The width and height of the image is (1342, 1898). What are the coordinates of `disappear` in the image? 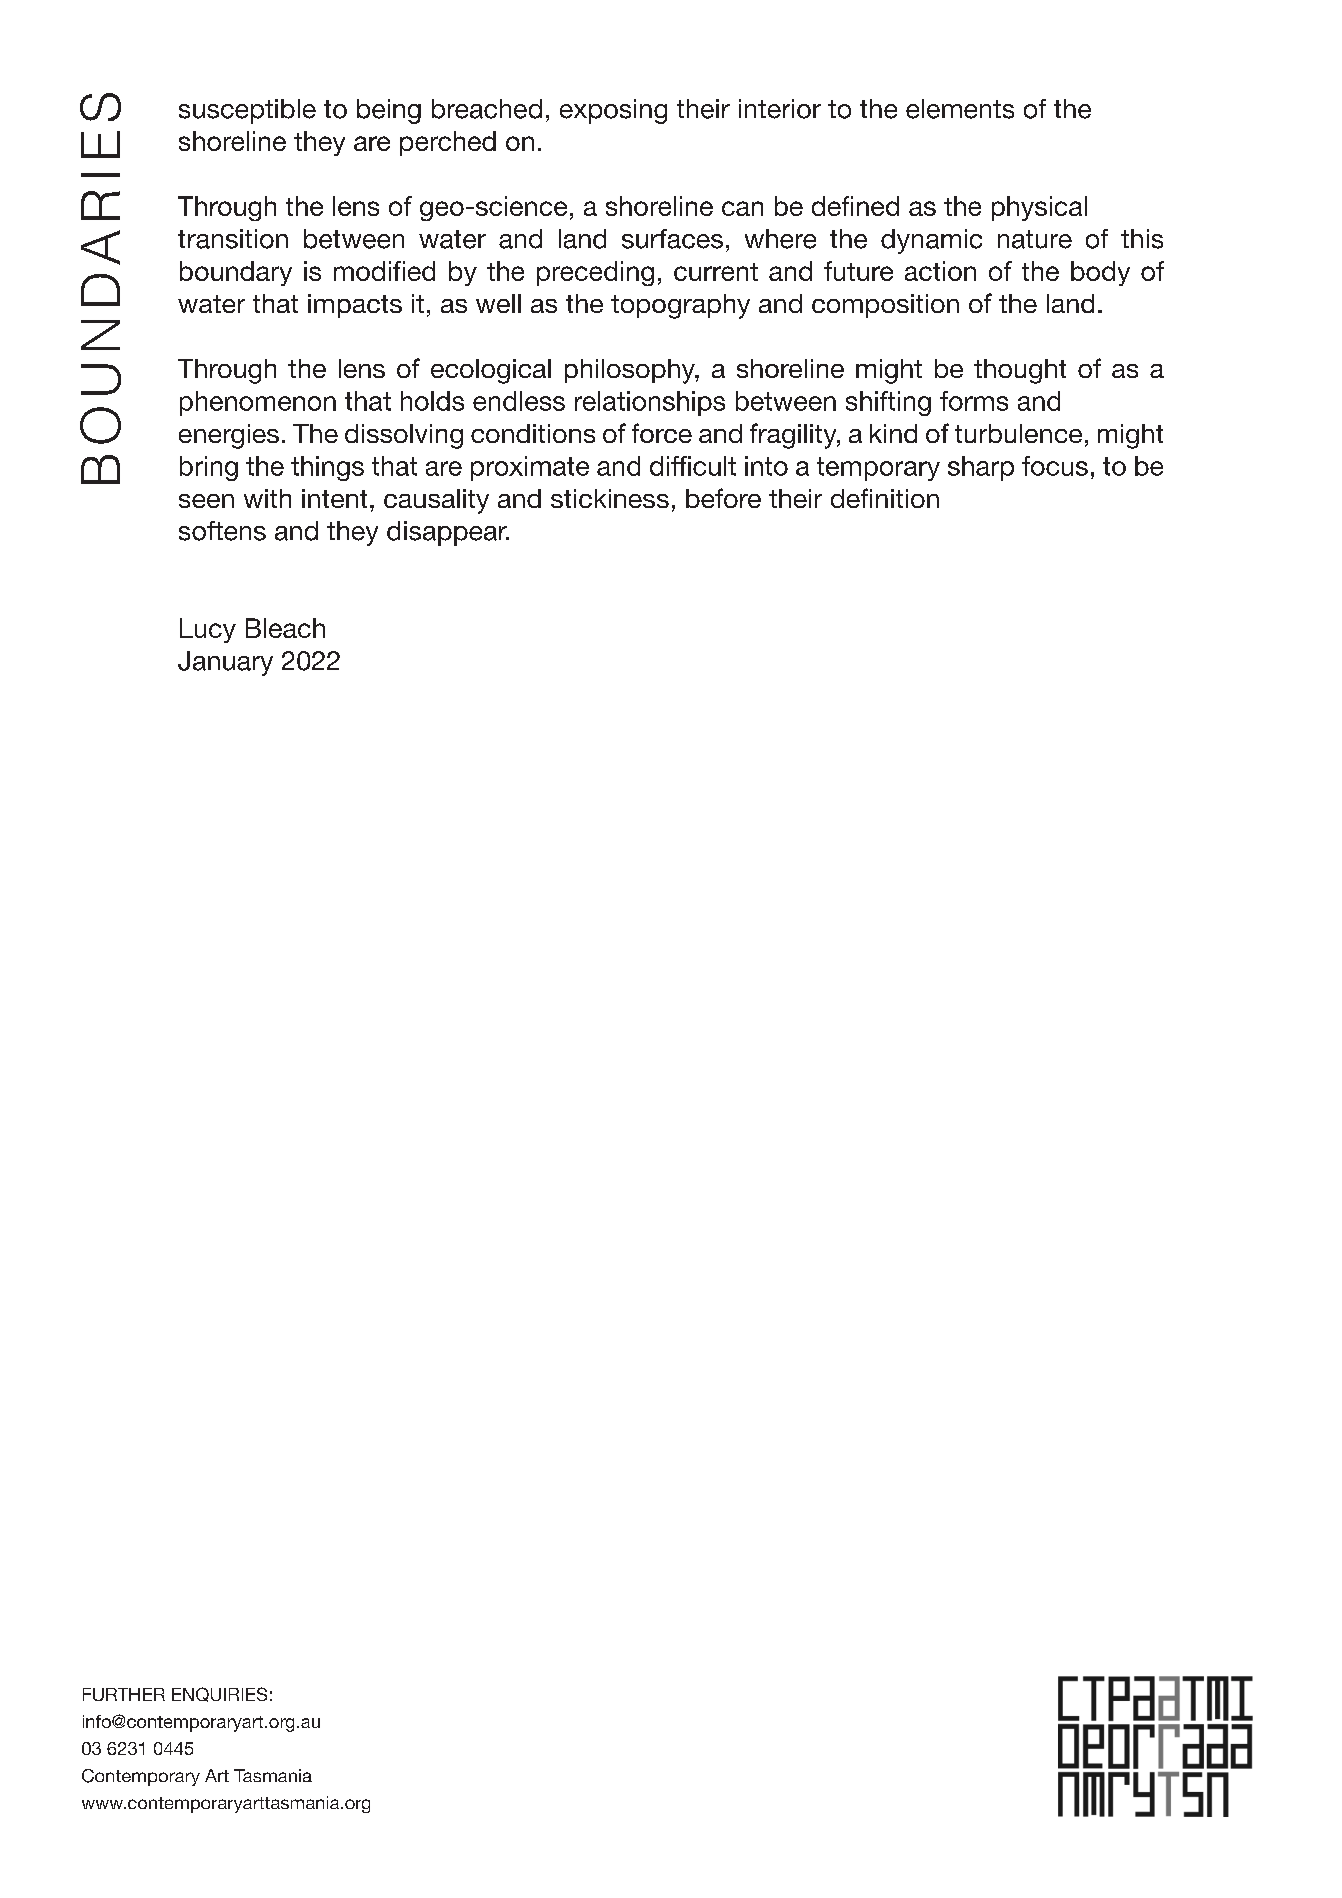 It's located at (448, 533).
